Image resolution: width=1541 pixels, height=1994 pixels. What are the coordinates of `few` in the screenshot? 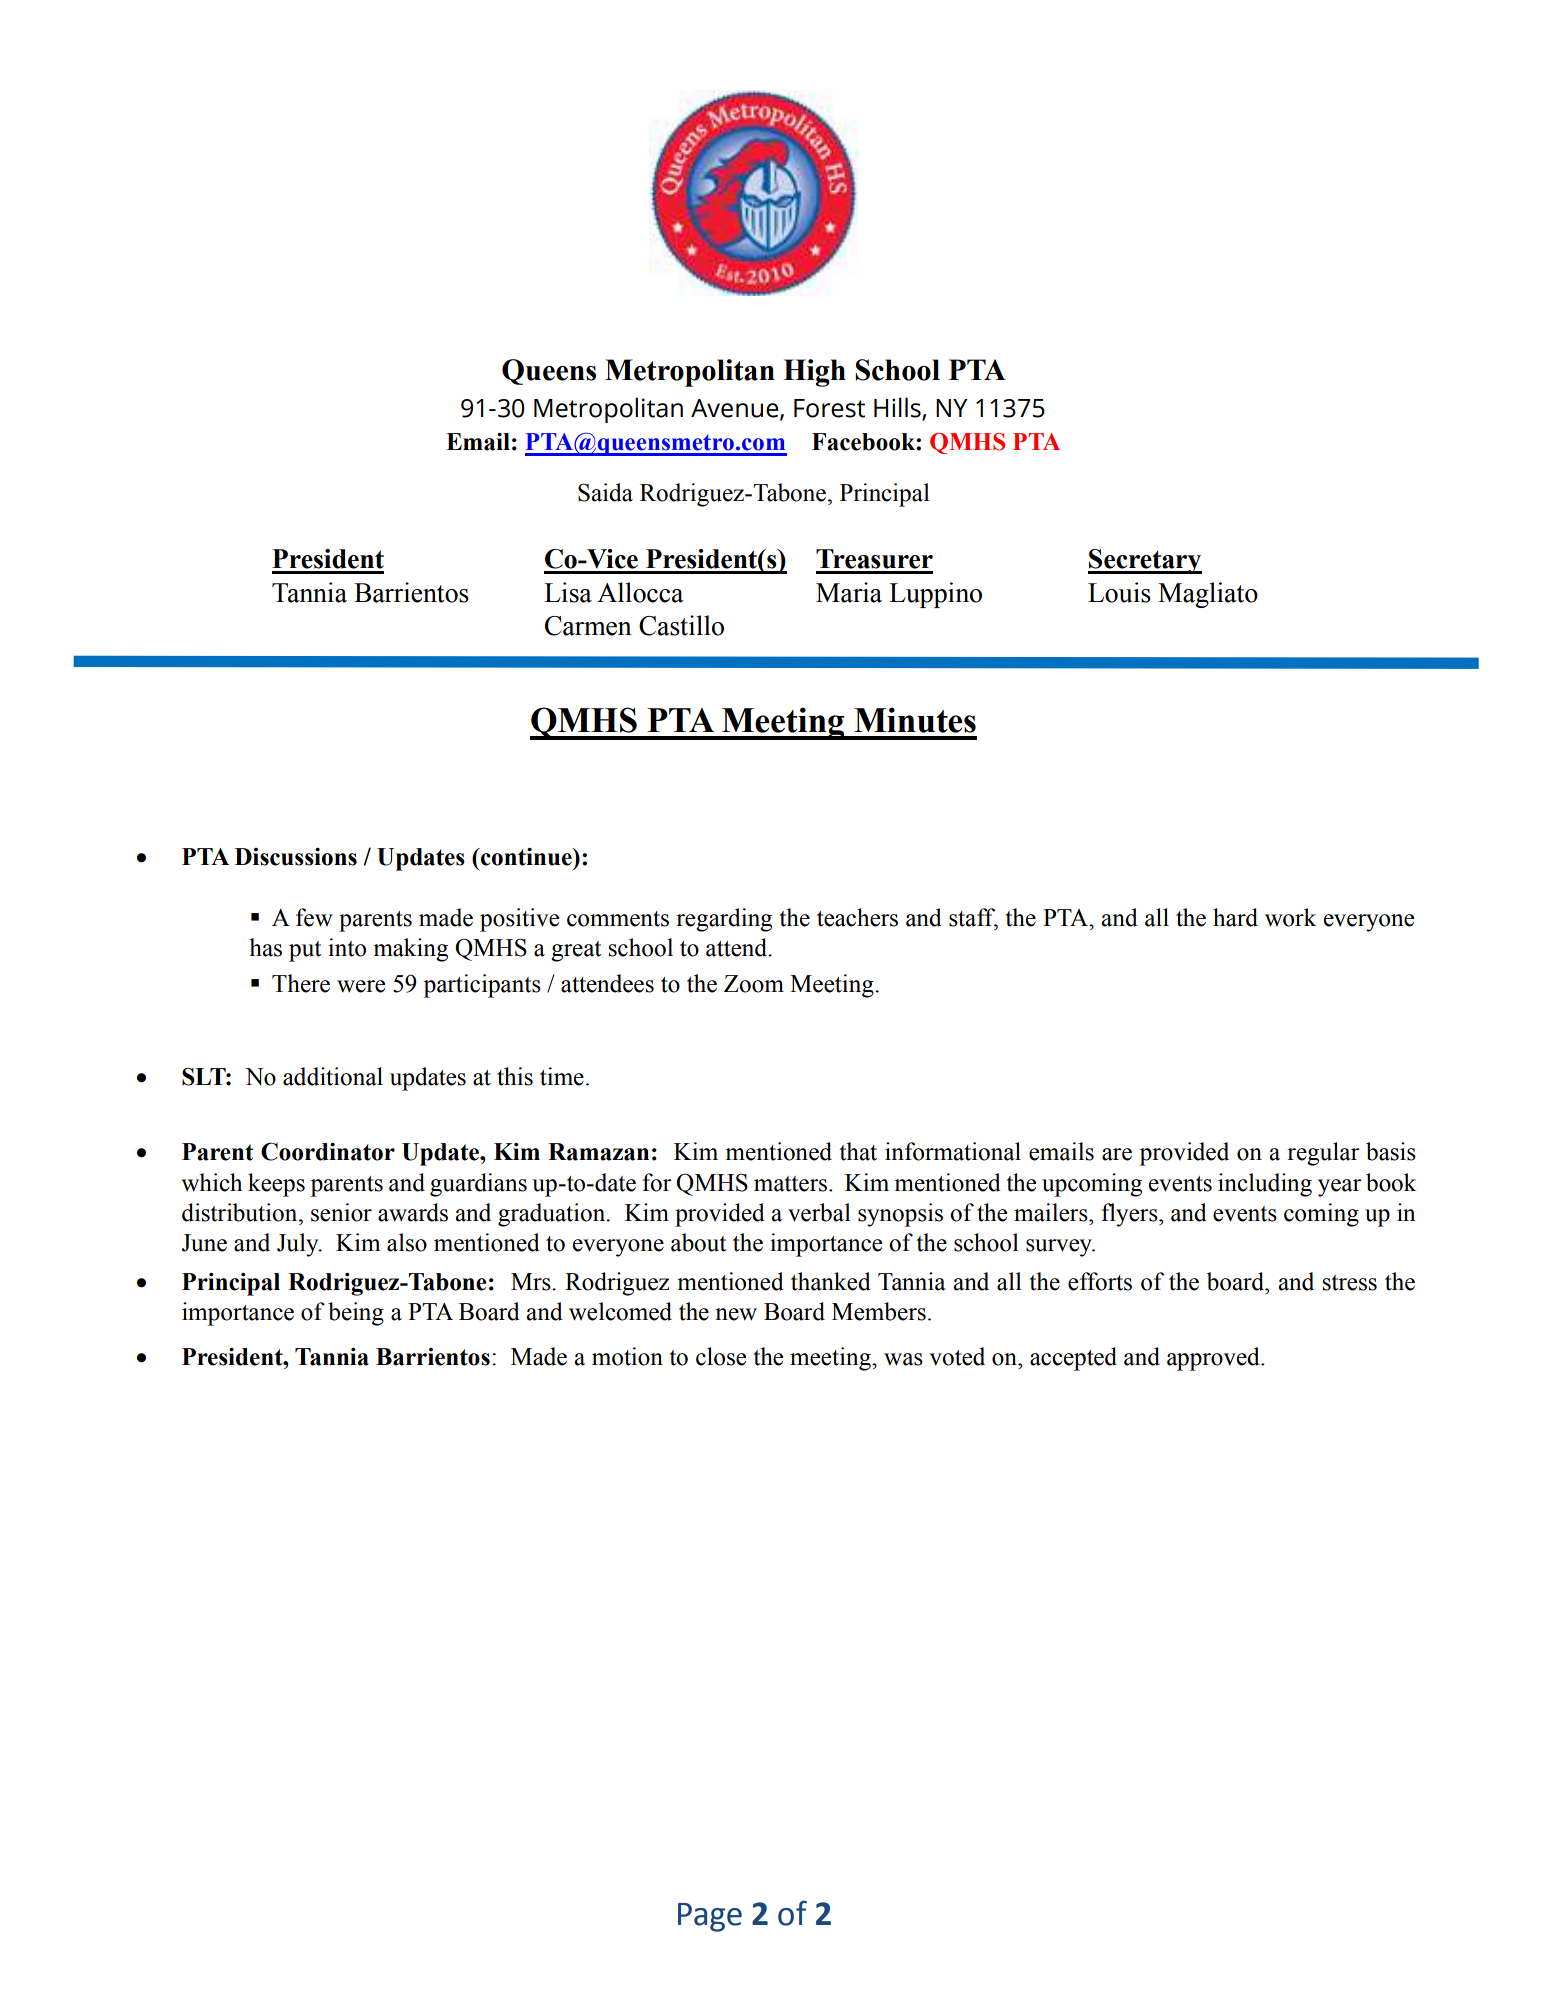 It's located at (314, 917).
